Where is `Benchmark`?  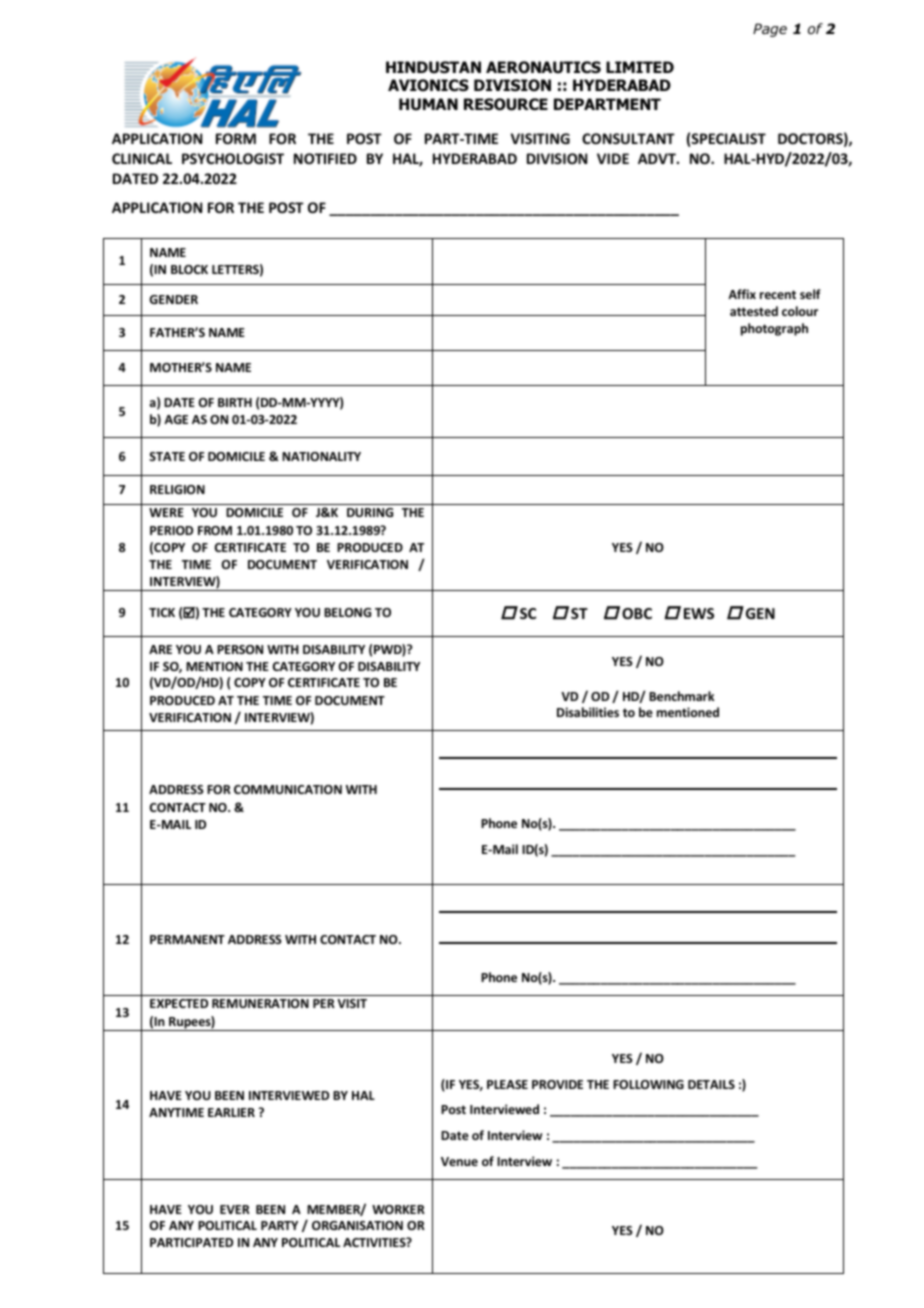
Benchmark is located at coordinates (682, 696).
